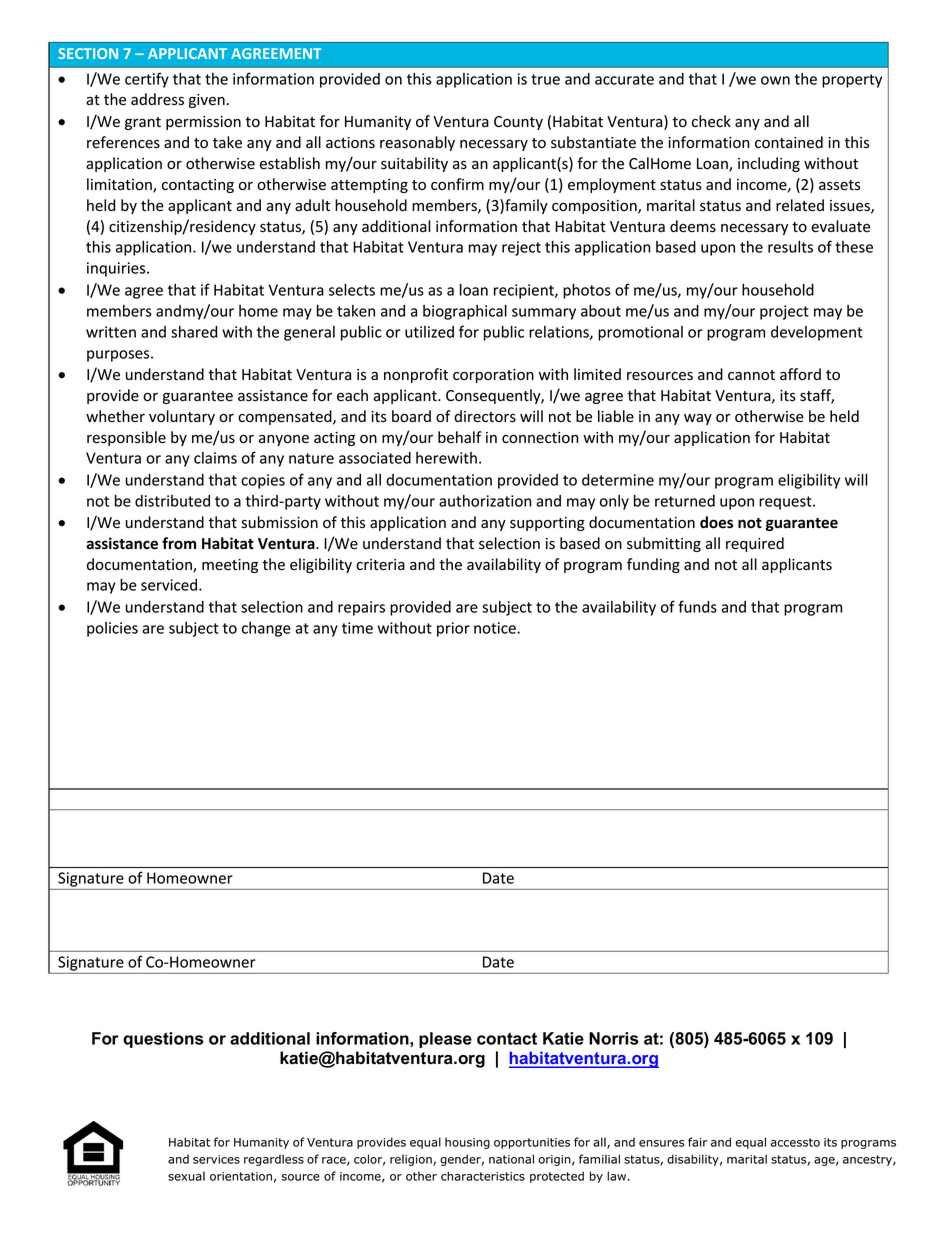 The width and height of the page is (952, 1233). What do you see at coordinates (453, 629) in the page?
I see `prior` at bounding box center [453, 629].
